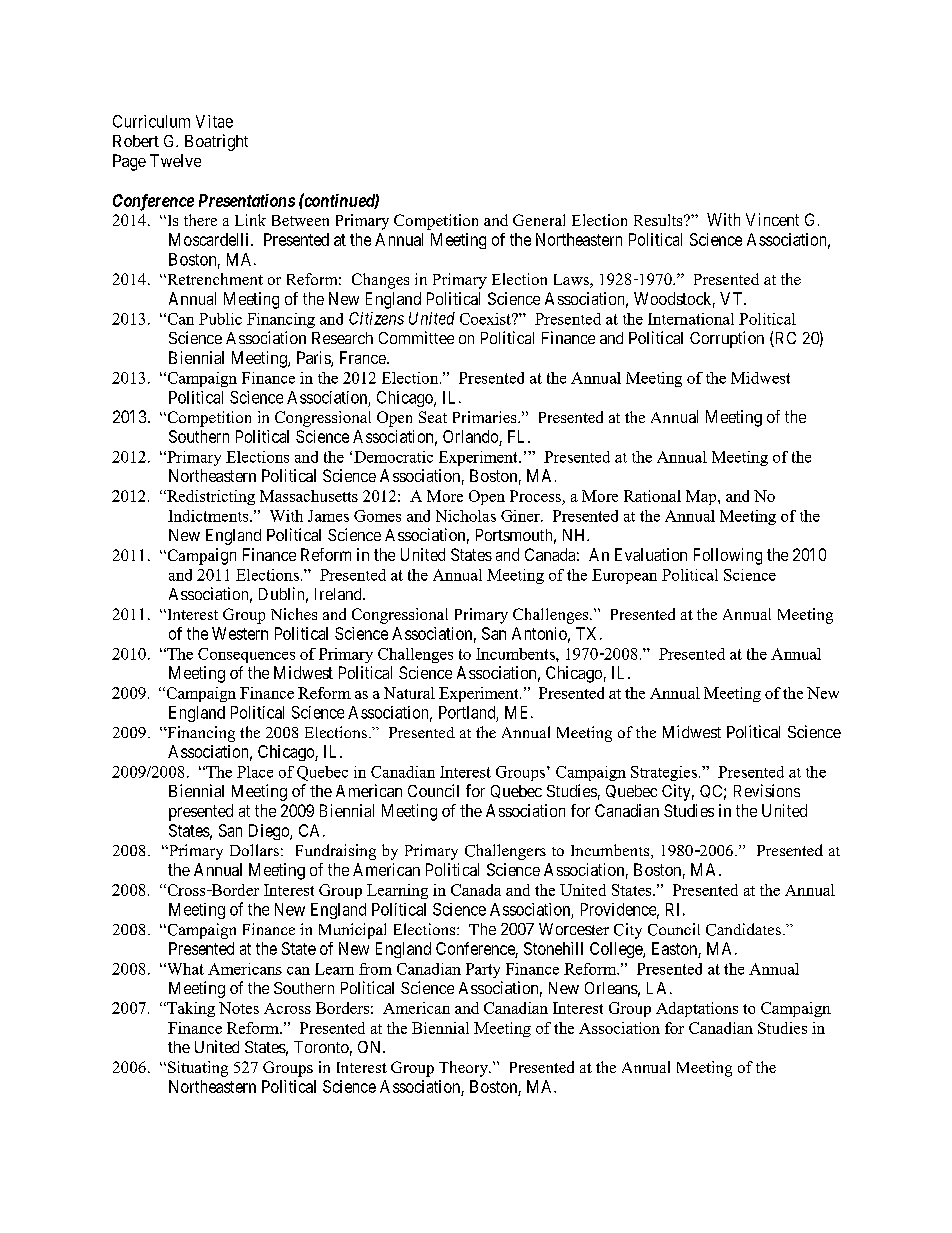  What do you see at coordinates (198, 1069) in the image?
I see `Situating` at bounding box center [198, 1069].
